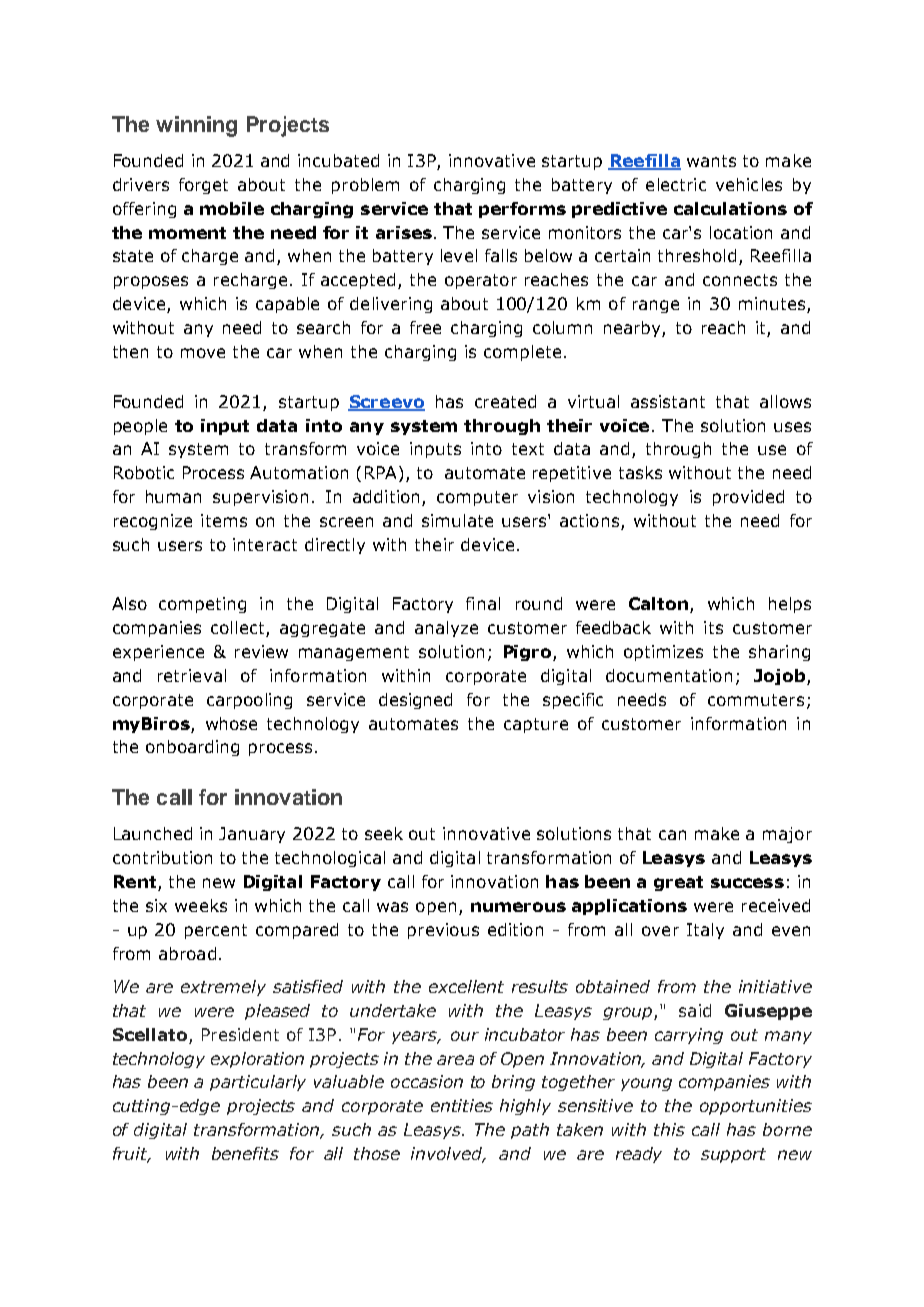  Describe the element at coordinates (462, 1105) in the image. I see `entities` at that location.
